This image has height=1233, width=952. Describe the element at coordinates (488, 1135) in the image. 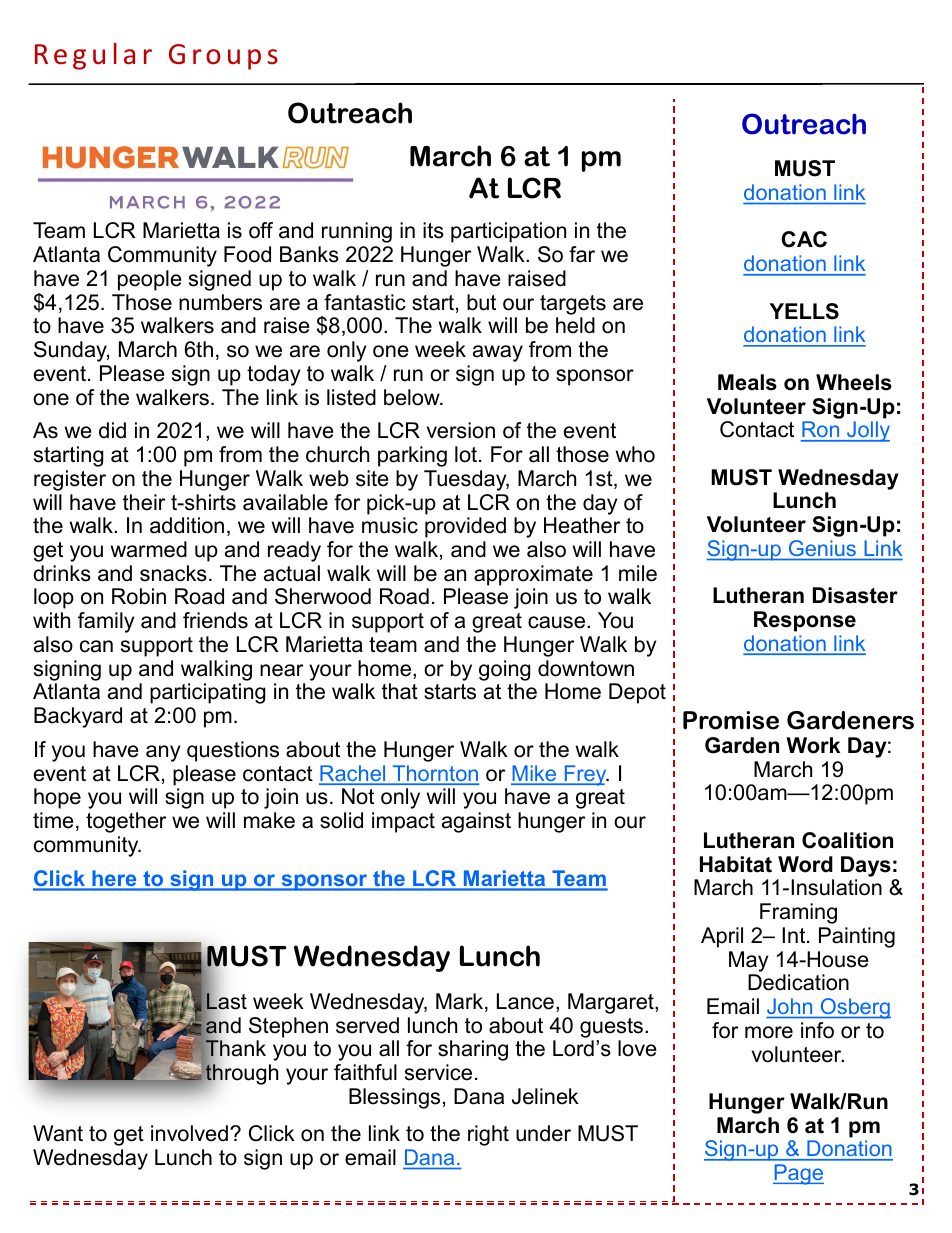

I see `right` at that location.
